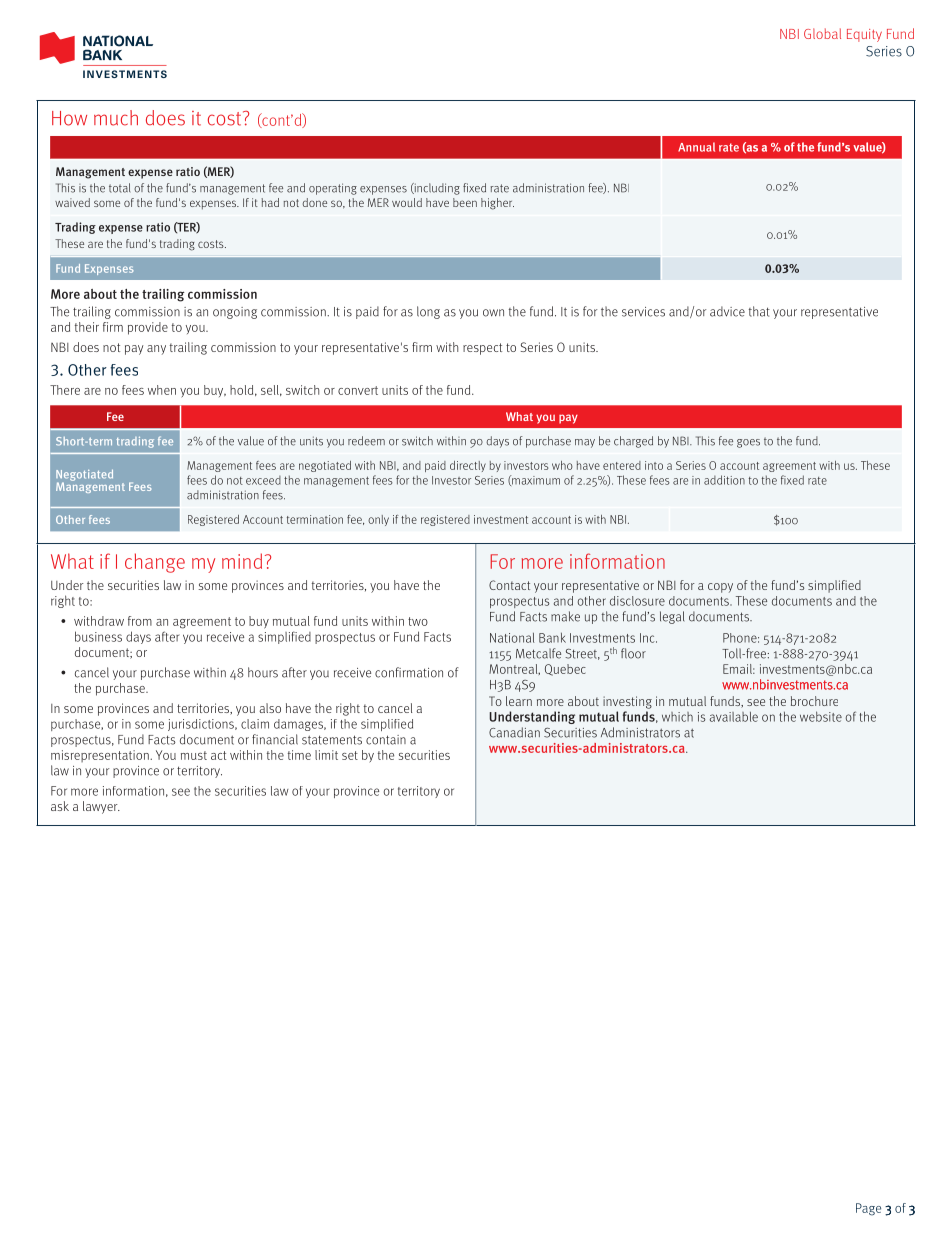 The width and height of the image is (952, 1233). Describe the element at coordinates (734, 717) in the image. I see `available` at that location.
